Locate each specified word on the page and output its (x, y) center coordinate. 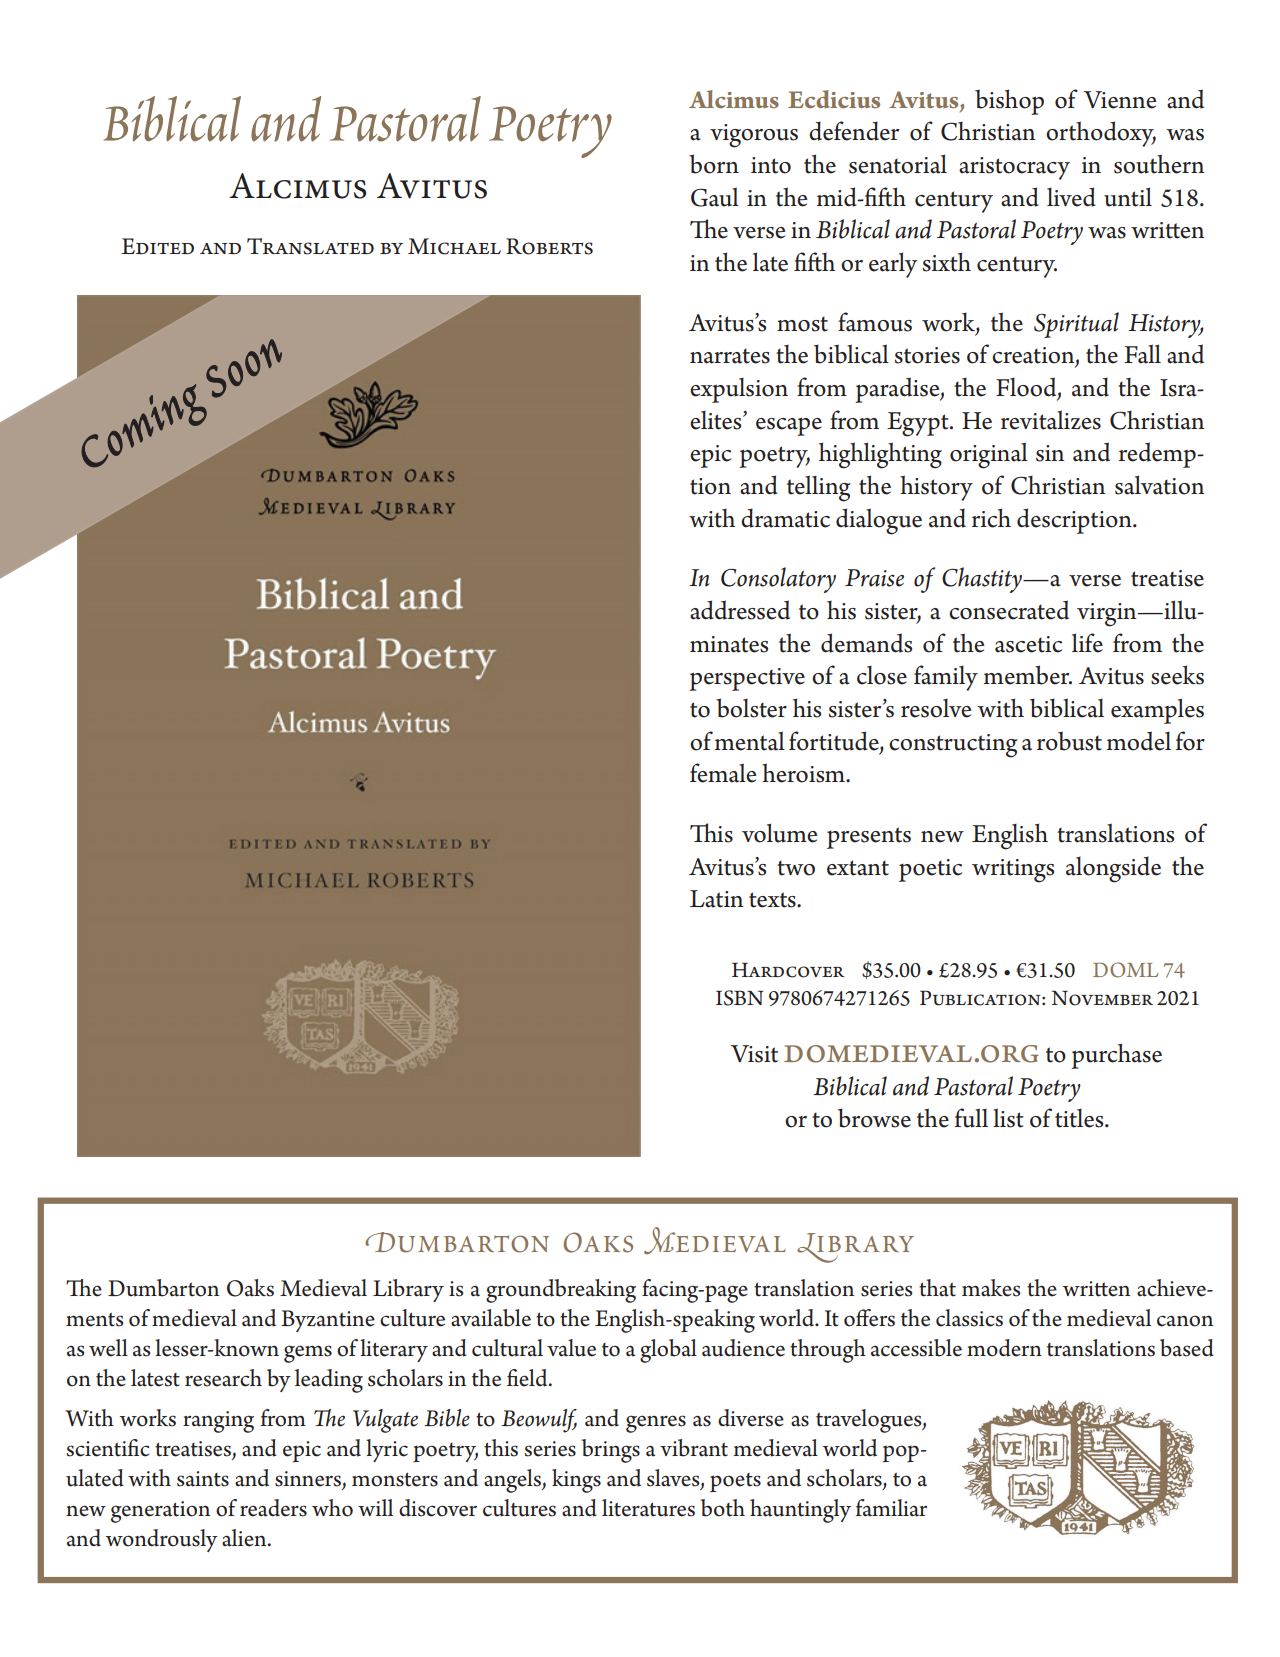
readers (273, 1508)
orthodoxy (1101, 134)
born (714, 164)
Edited (157, 246)
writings (1013, 871)
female (723, 773)
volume (780, 833)
